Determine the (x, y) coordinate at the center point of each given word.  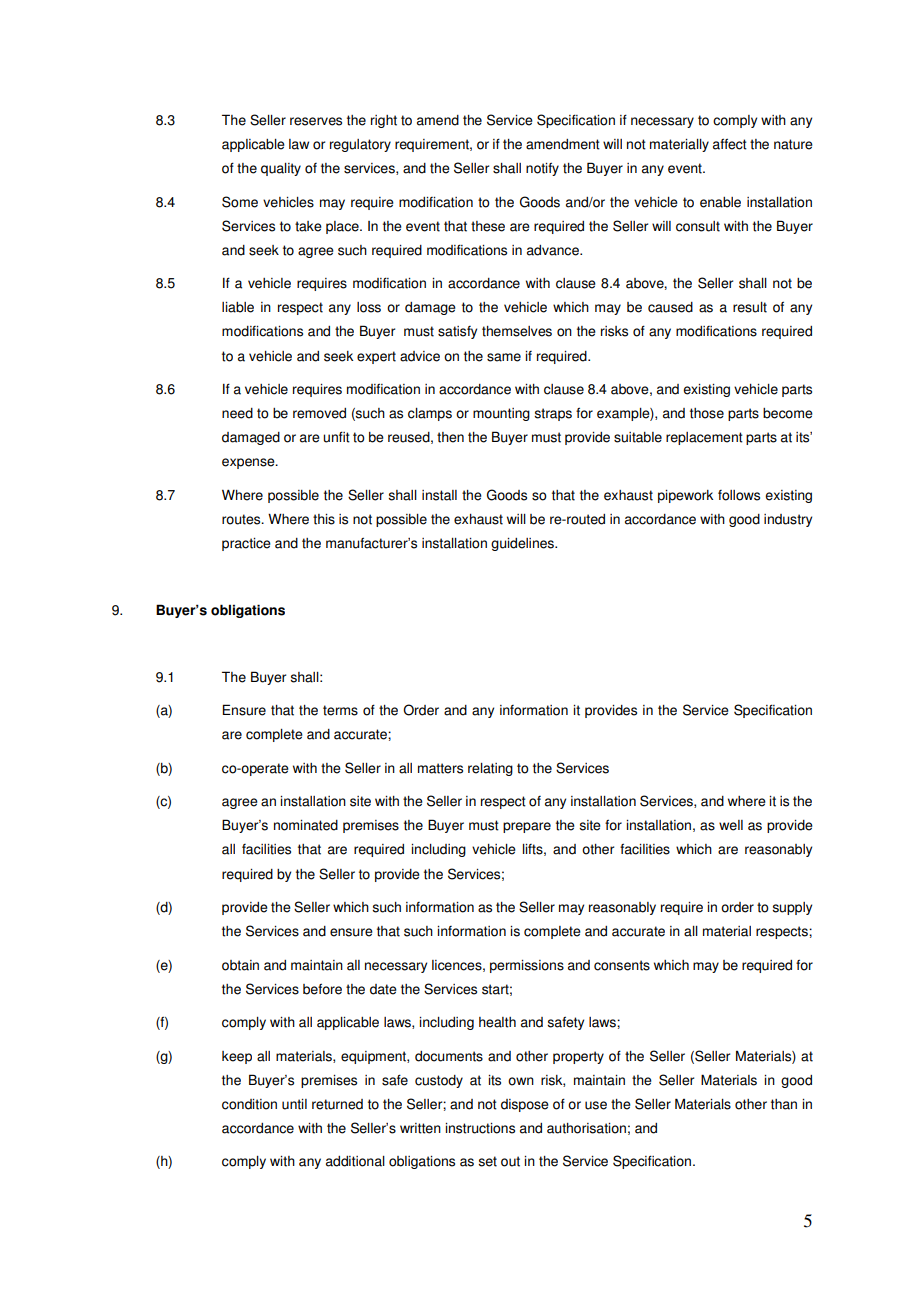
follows (739, 495)
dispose (525, 1105)
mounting (501, 414)
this (324, 519)
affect (730, 144)
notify (542, 169)
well (731, 825)
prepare (527, 827)
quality (281, 169)
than (784, 1104)
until (294, 1104)
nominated (306, 825)
